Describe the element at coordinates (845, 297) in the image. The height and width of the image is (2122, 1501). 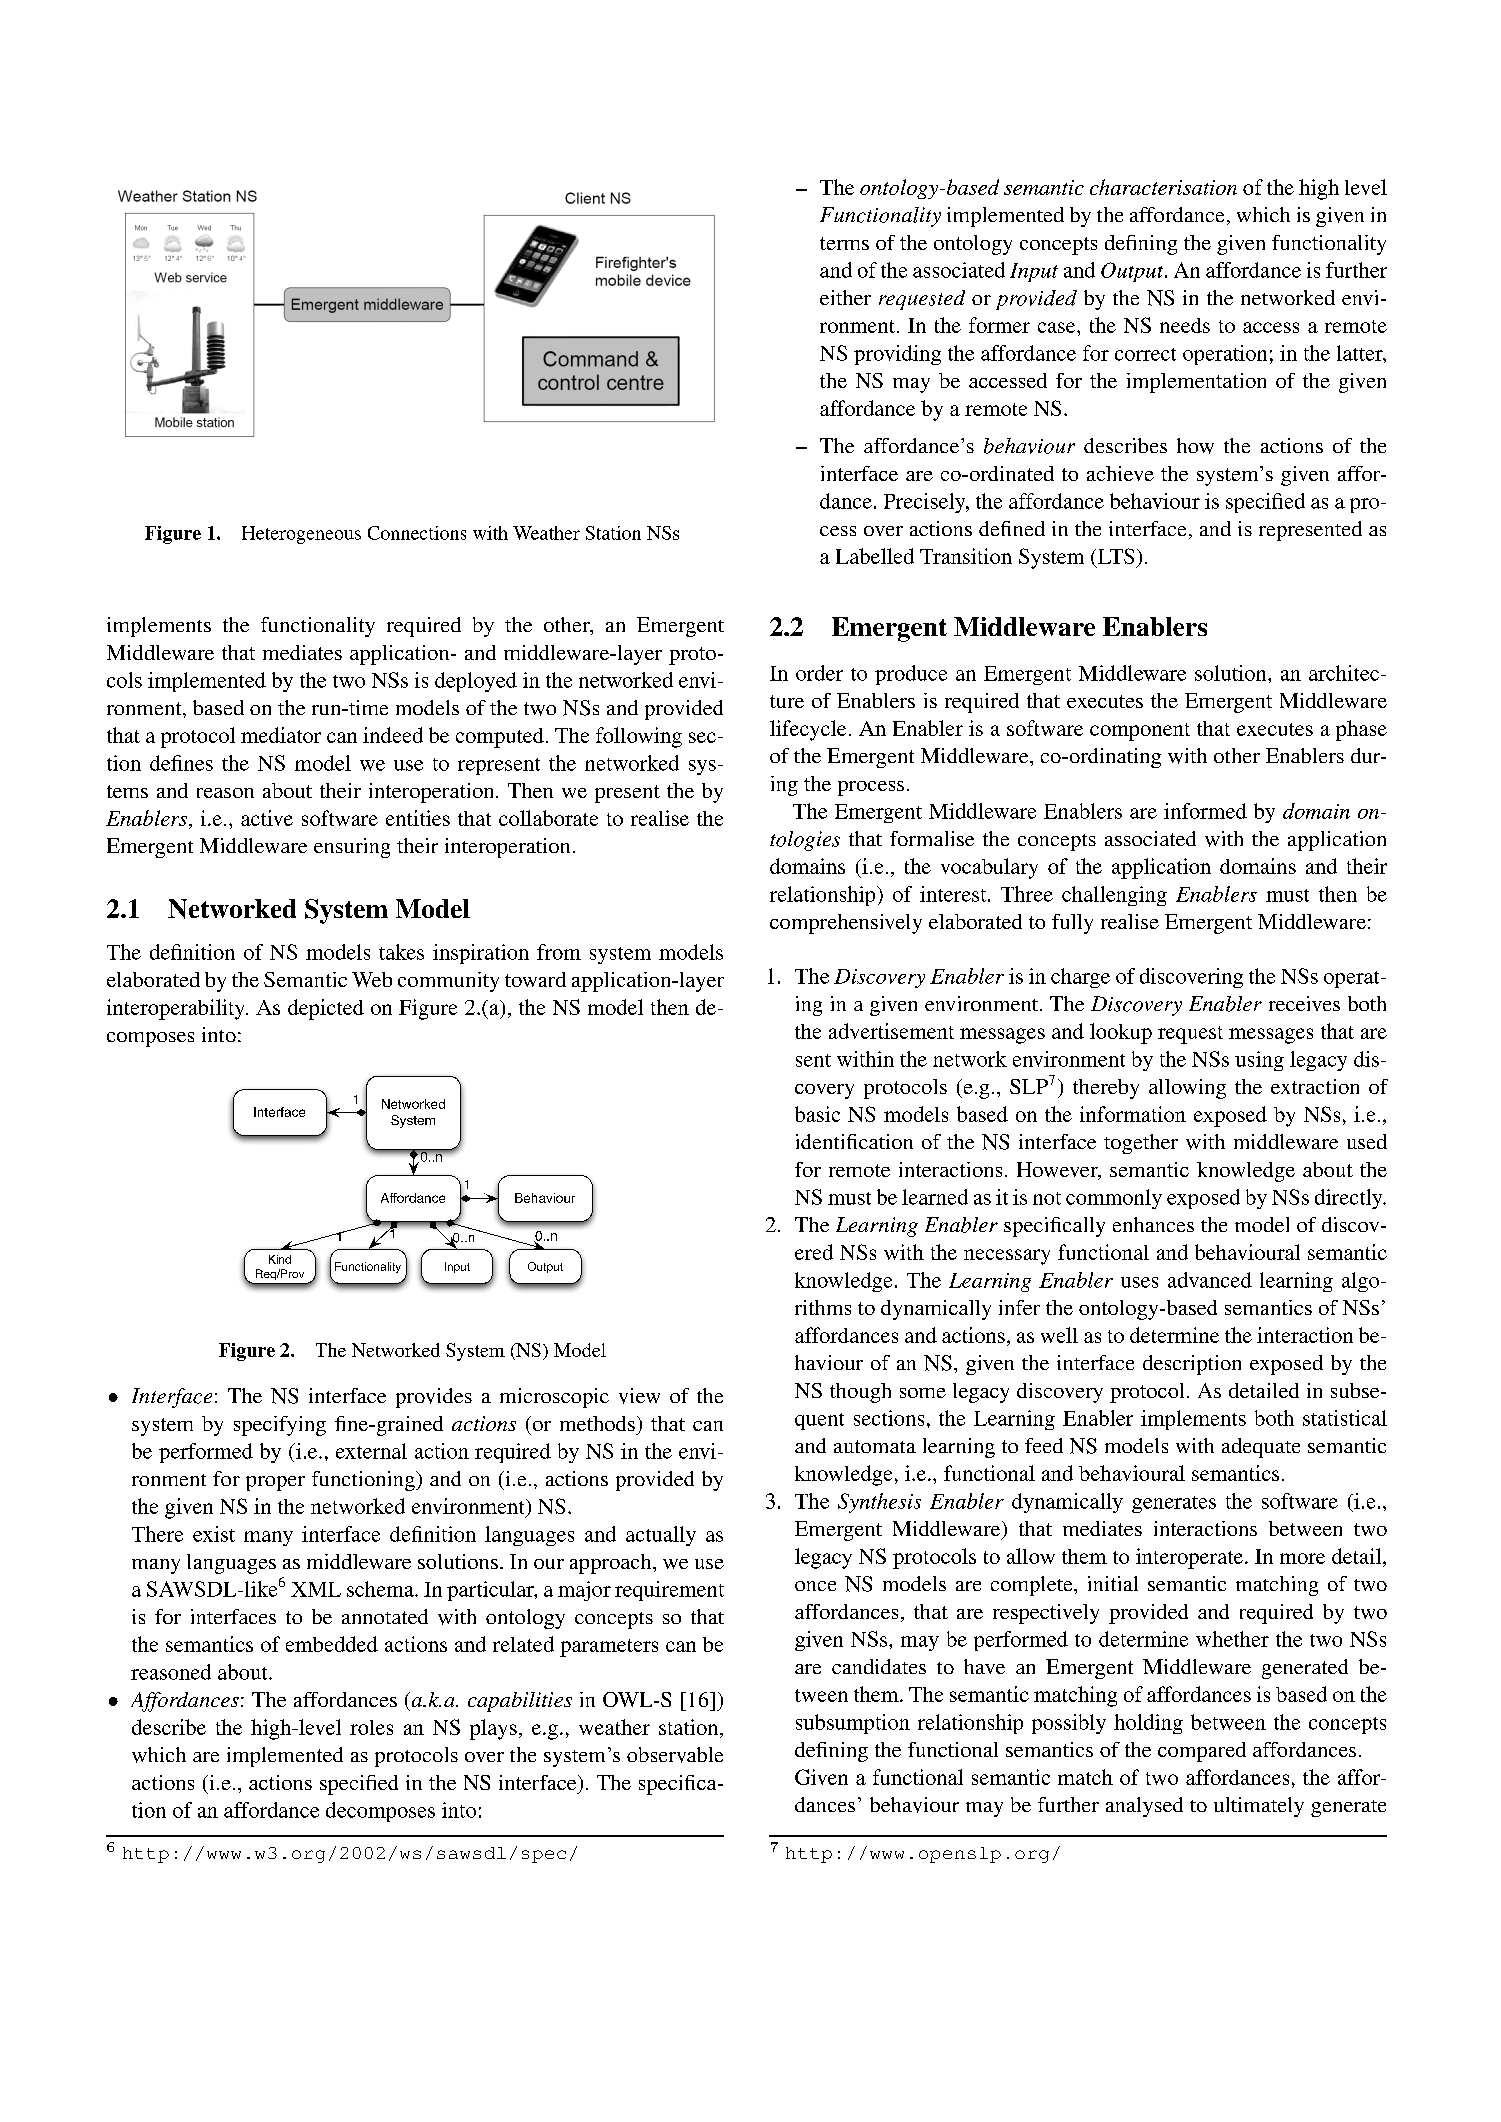
I see `either` at that location.
